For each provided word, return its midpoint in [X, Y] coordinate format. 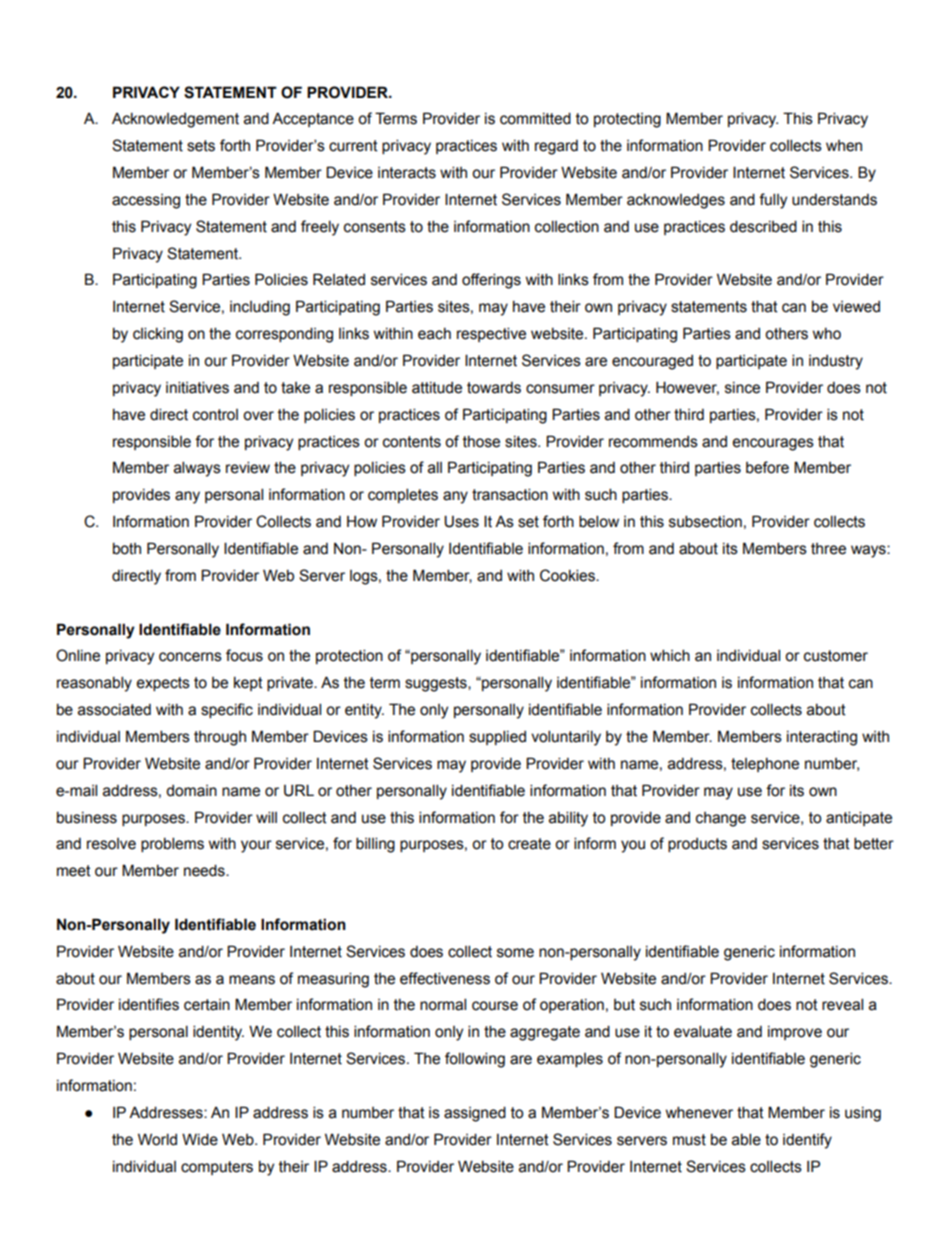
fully [773, 201]
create [529, 844]
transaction [510, 494]
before [767, 467]
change [721, 819]
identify [807, 1141]
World [157, 1139]
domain [191, 791]
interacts [407, 173]
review [248, 467]
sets [201, 146]
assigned [475, 1114]
